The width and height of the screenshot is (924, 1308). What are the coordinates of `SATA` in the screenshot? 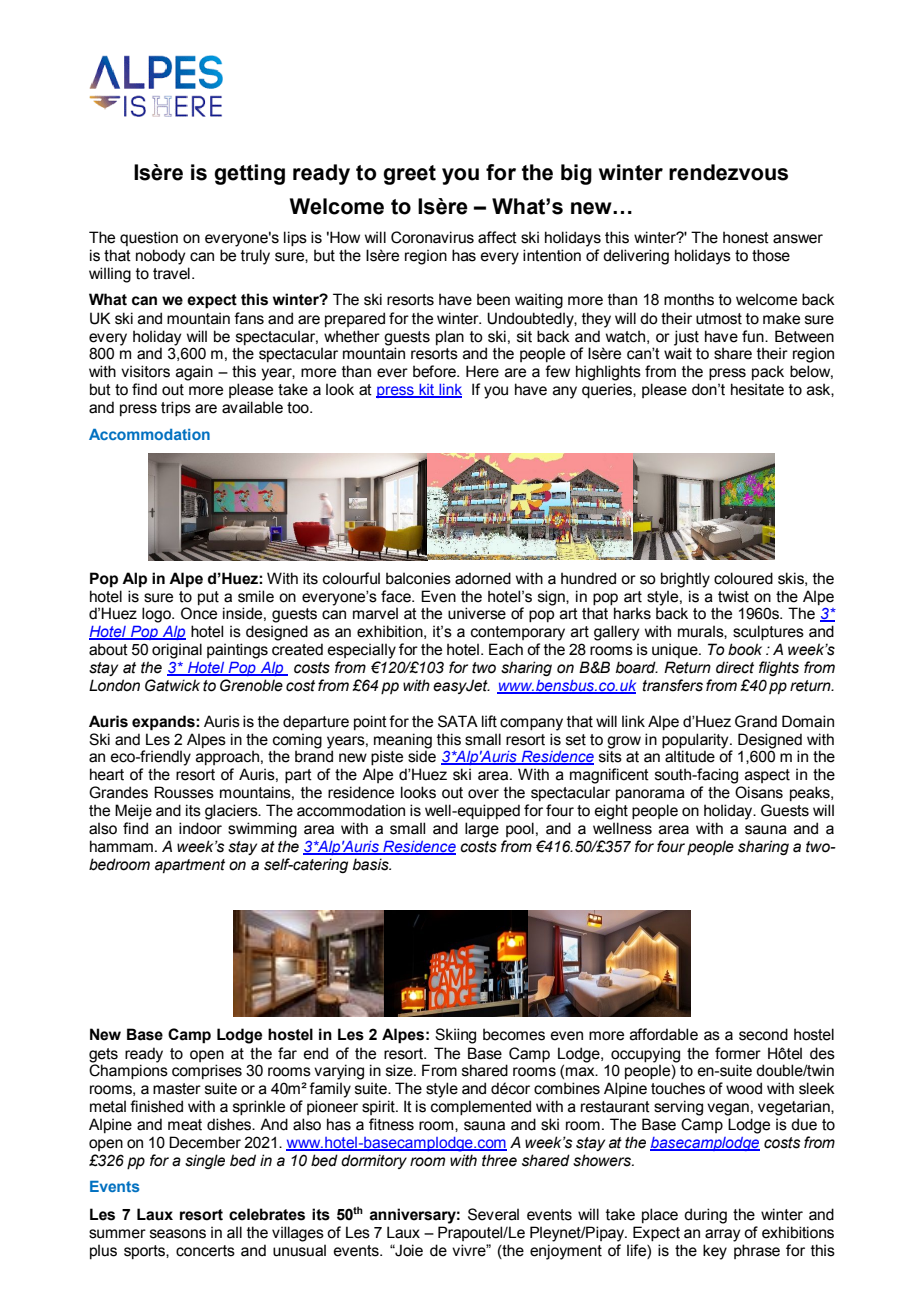 It's located at (458, 721).
